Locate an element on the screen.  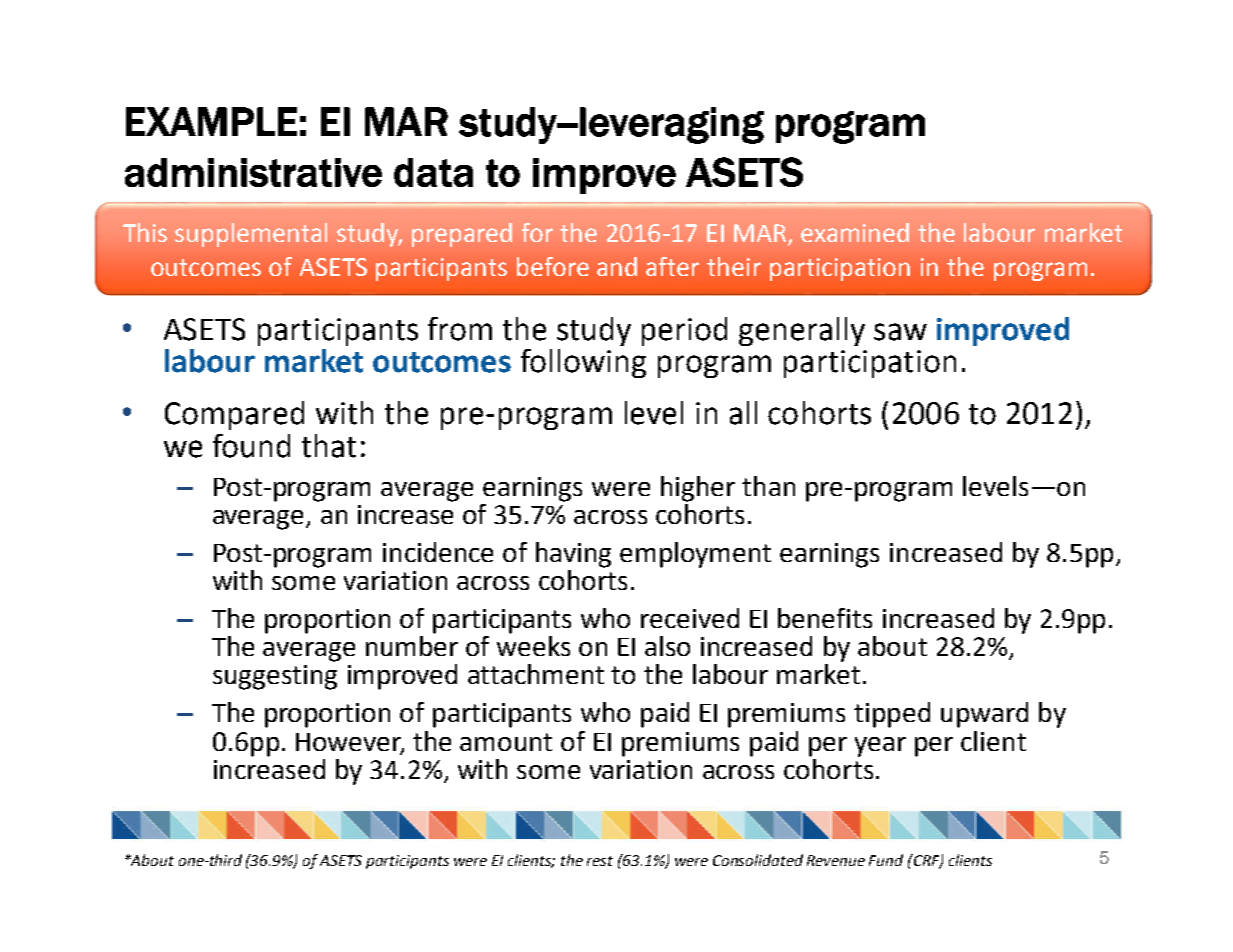
data is located at coordinates (433, 172).
